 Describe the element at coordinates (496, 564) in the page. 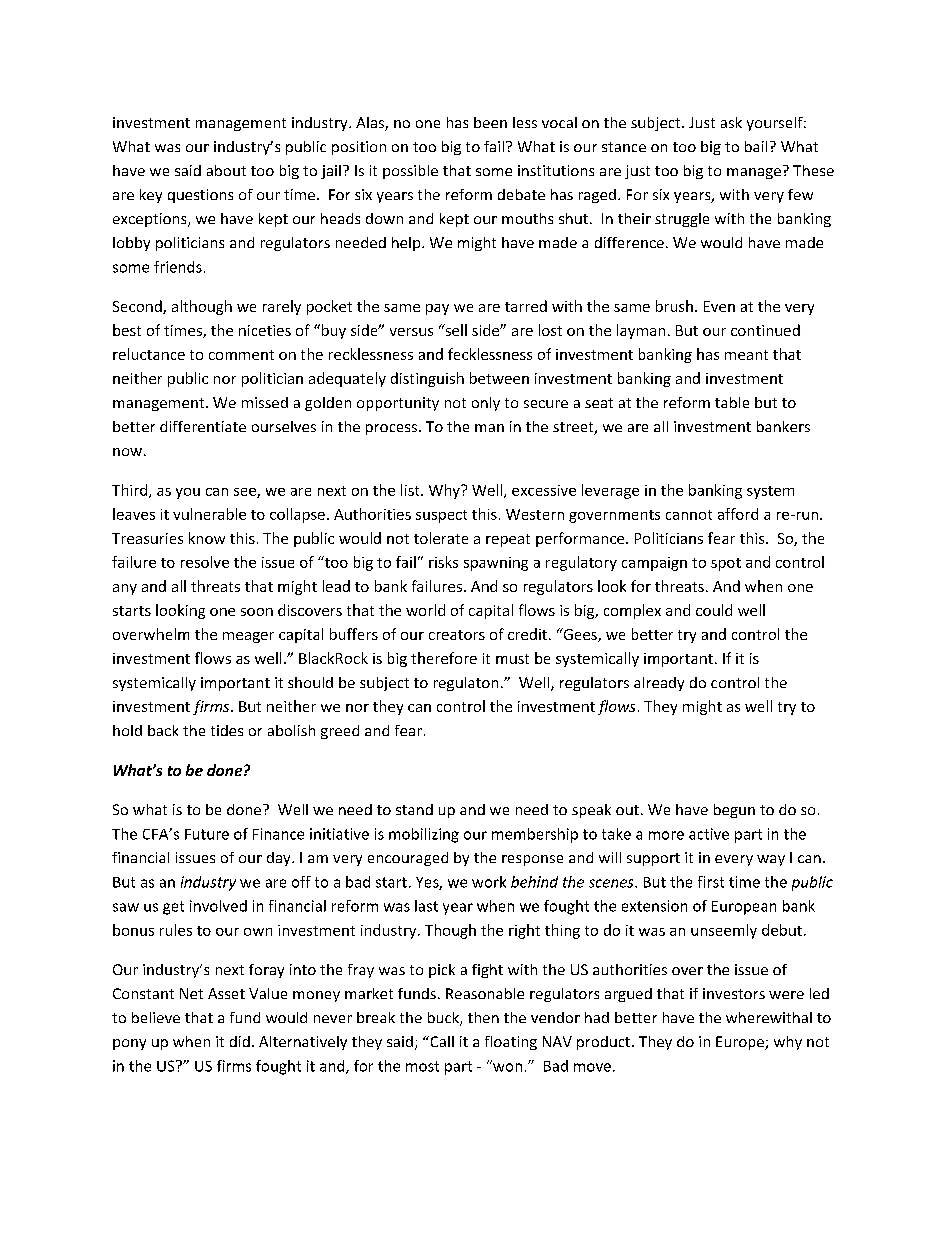

I see `spawning` at that location.
